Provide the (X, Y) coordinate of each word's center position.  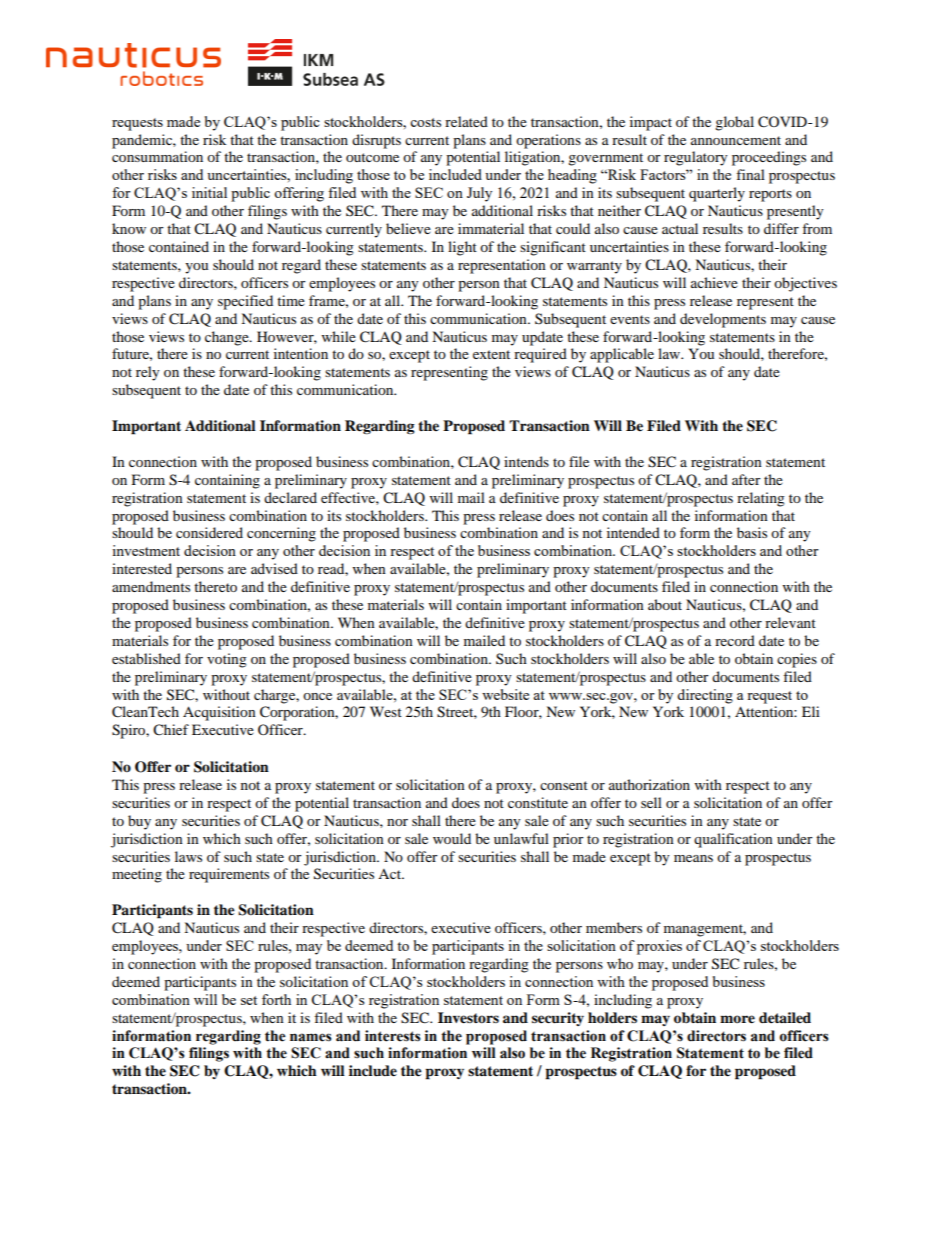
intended (633, 532)
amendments (151, 586)
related (466, 121)
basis (752, 532)
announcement (736, 140)
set (249, 1000)
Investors (468, 1018)
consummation (157, 156)
